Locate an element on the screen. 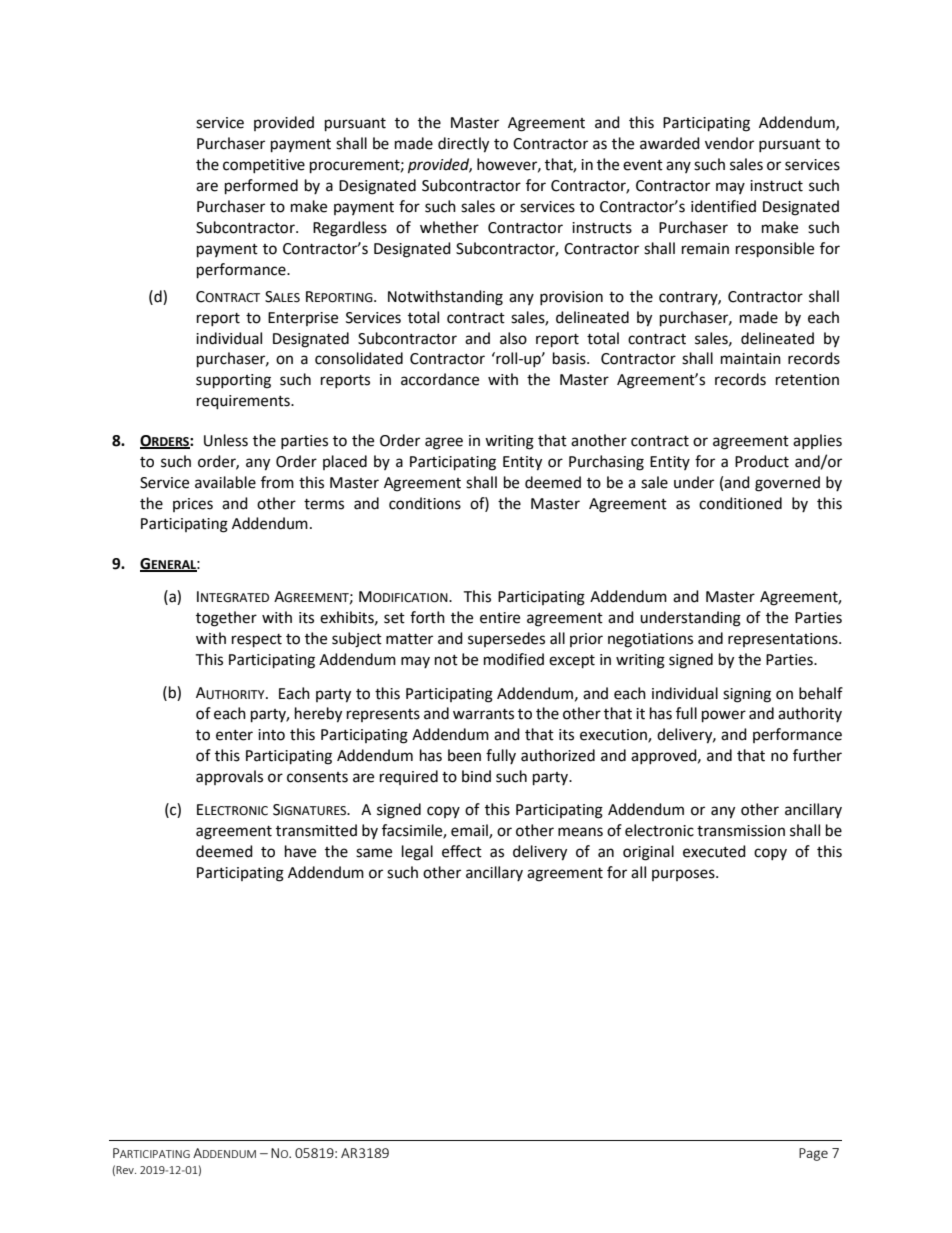 The image size is (952, 1233). transmission is located at coordinates (741, 831).
